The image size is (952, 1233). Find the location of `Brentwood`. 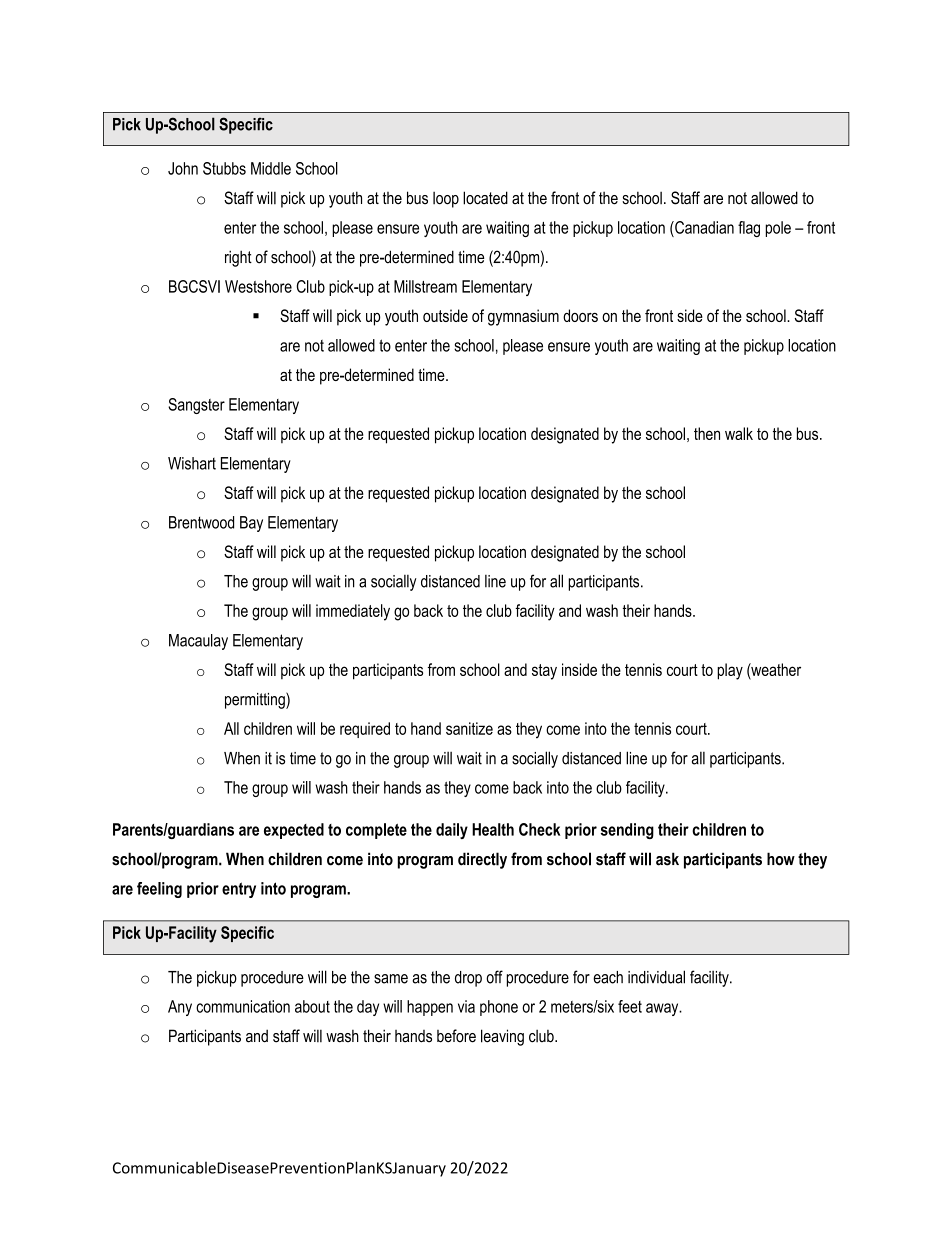

Brentwood is located at coordinates (201, 522).
